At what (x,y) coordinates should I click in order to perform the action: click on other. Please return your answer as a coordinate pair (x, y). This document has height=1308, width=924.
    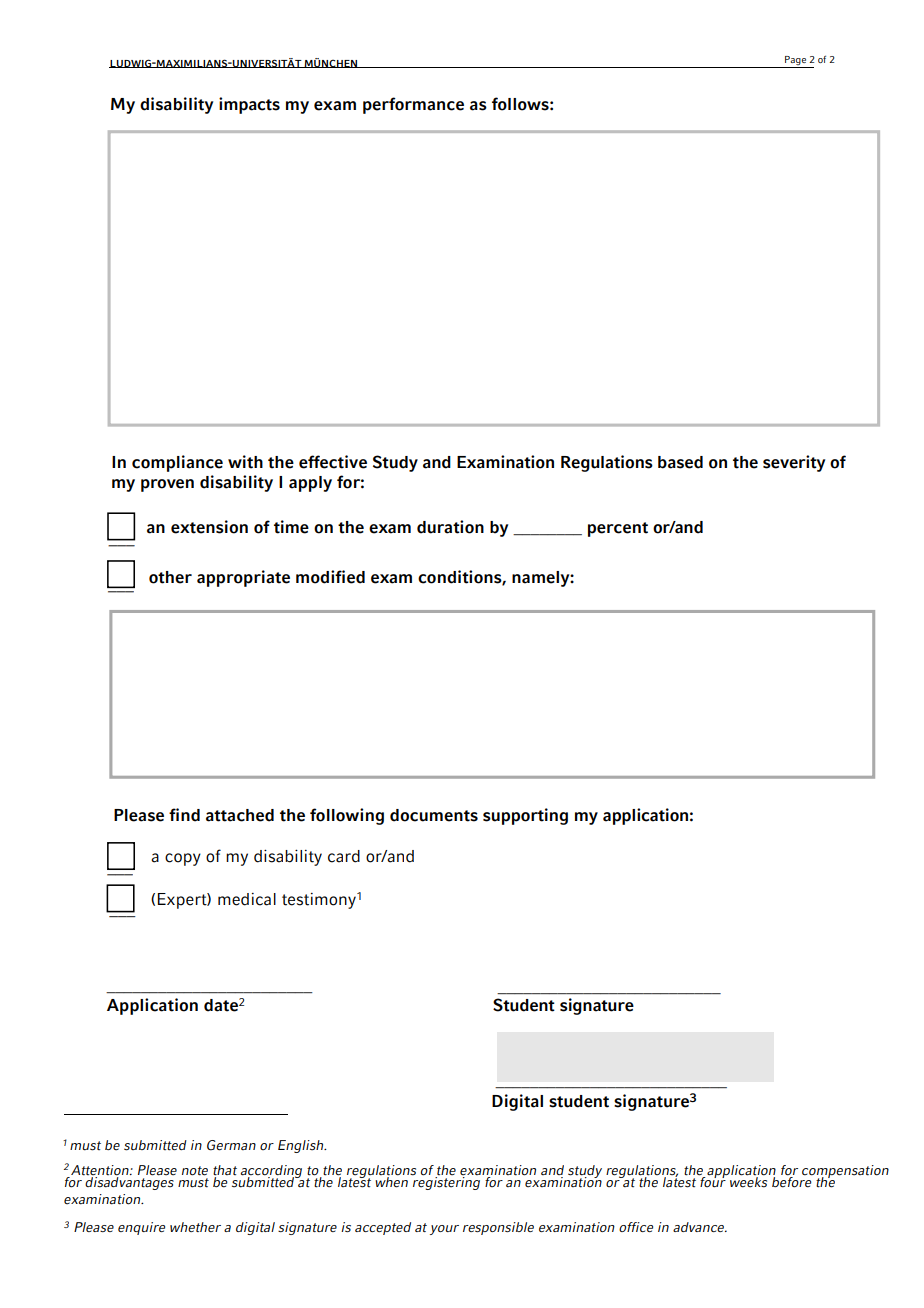
    Looking at the image, I should click on (170, 577).
